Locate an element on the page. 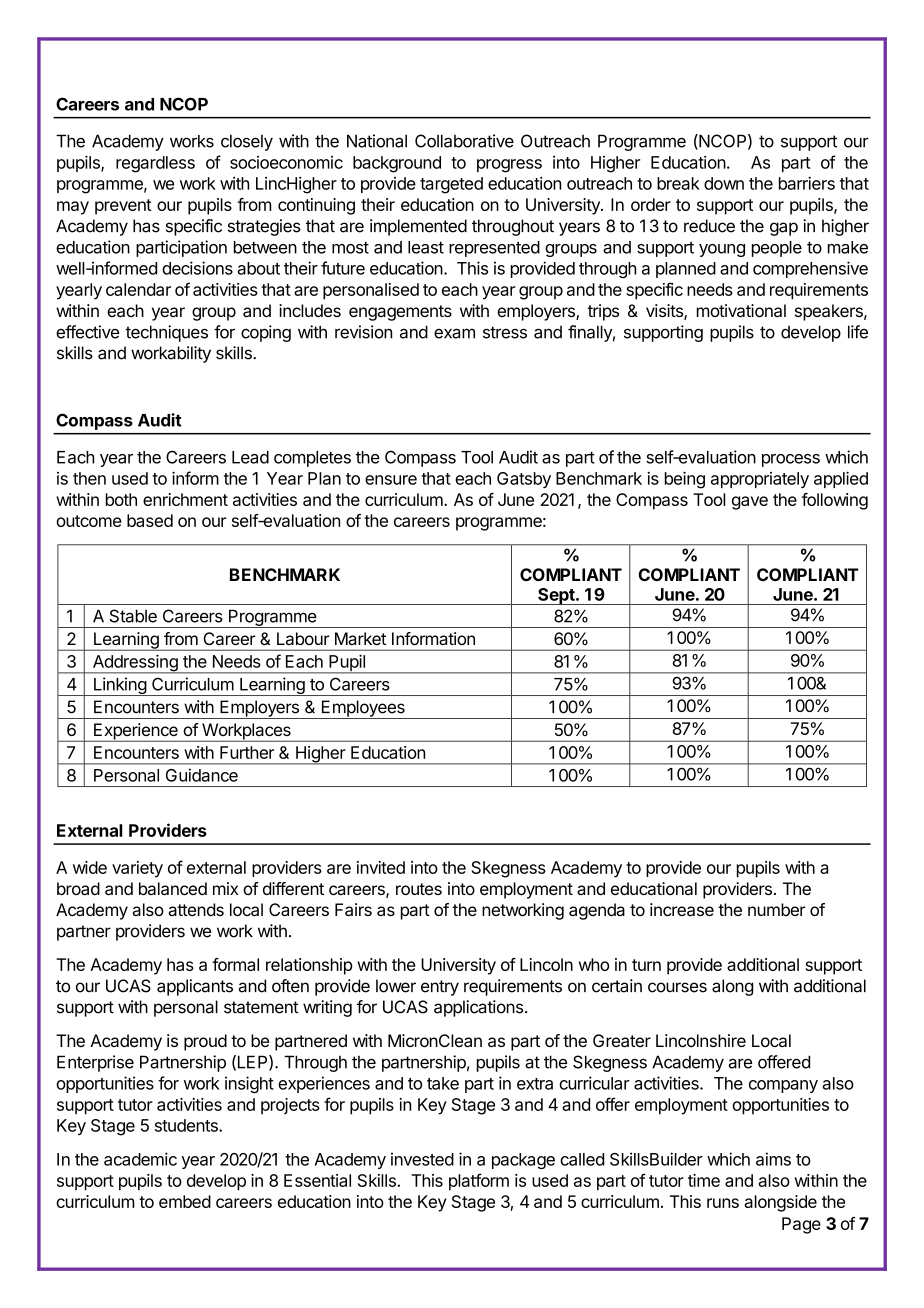  Addressing is located at coordinates (135, 664).
